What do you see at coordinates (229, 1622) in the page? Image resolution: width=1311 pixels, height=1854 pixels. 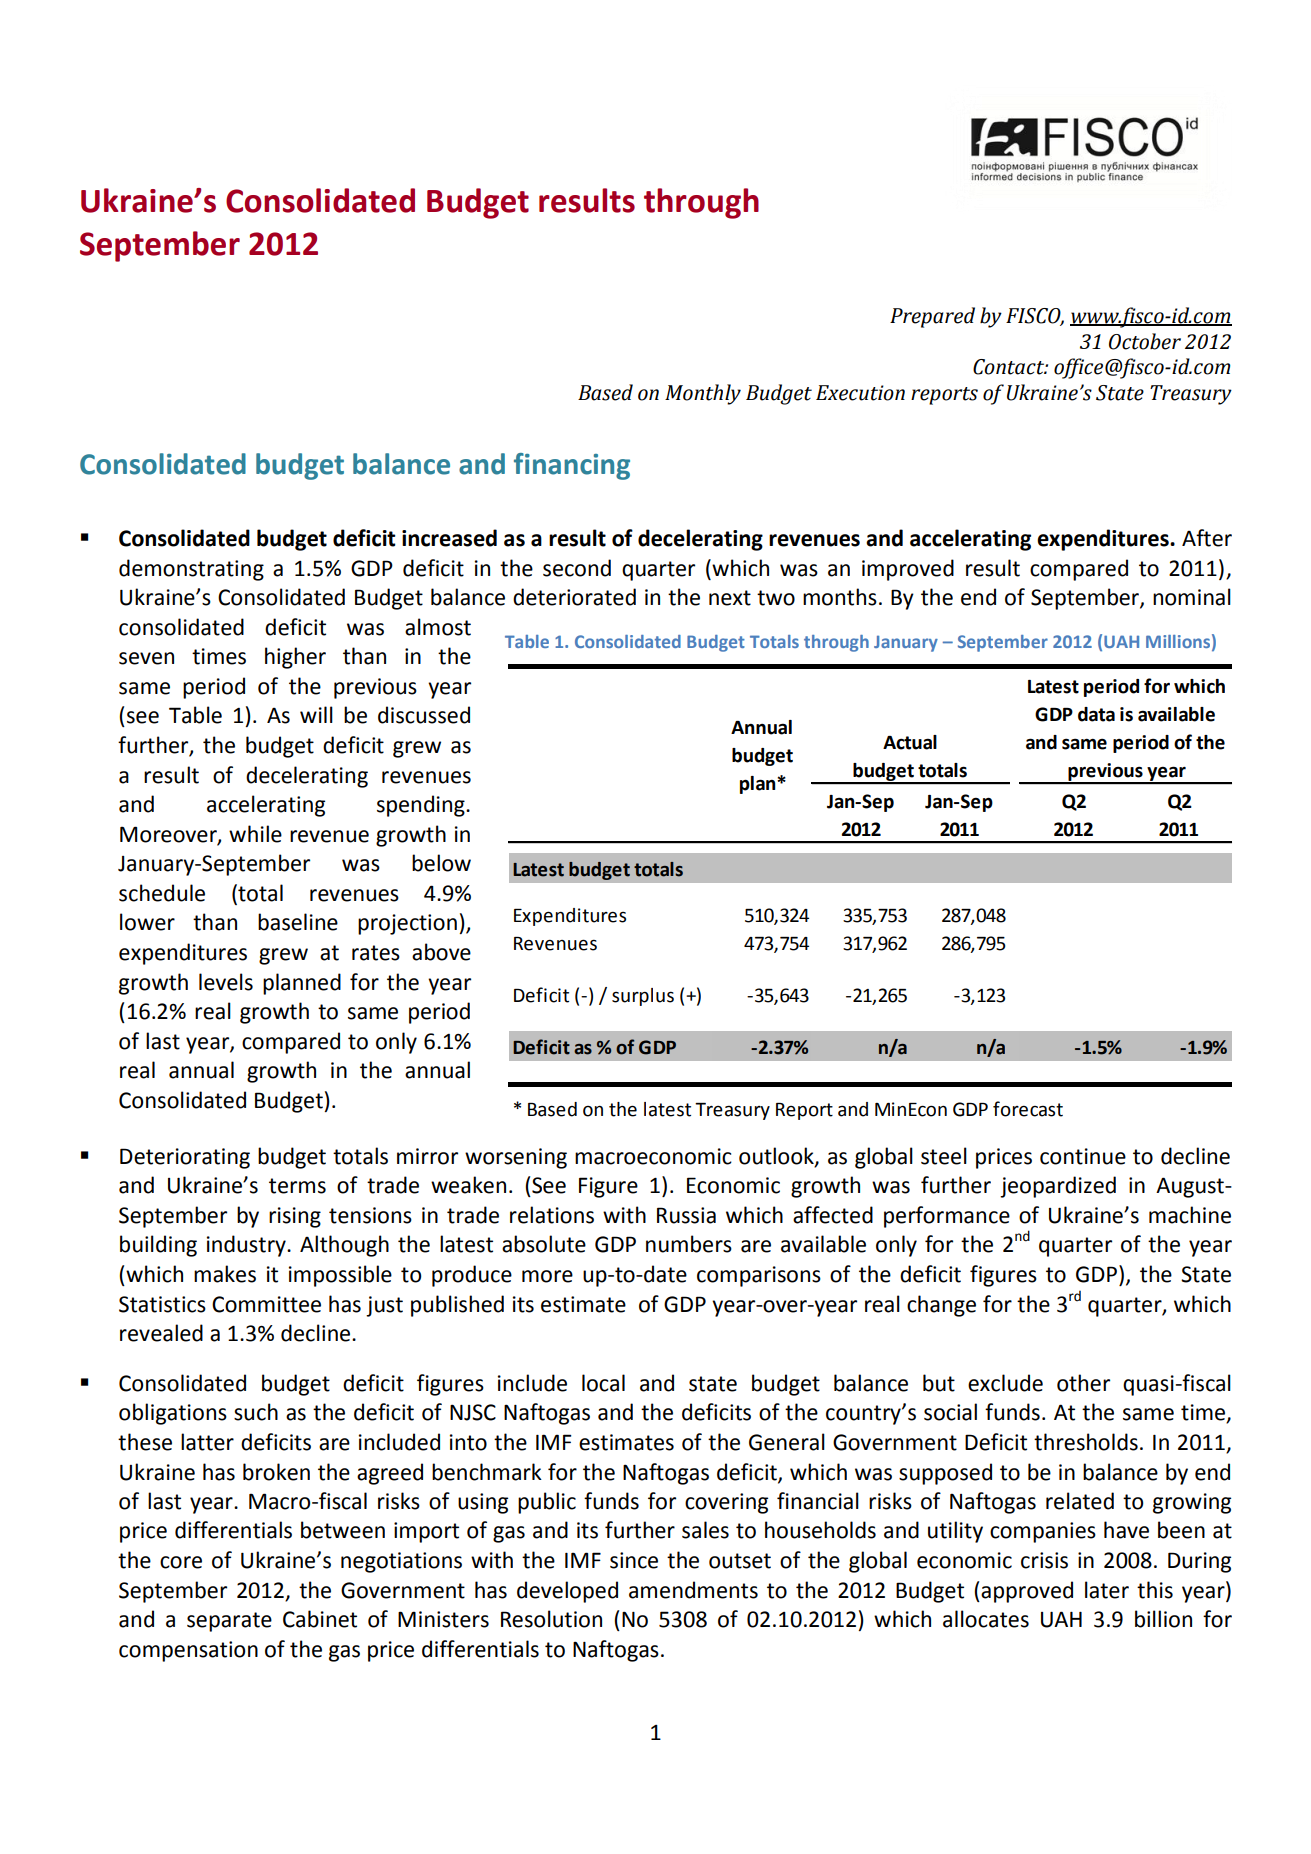 I see `separate` at bounding box center [229, 1622].
